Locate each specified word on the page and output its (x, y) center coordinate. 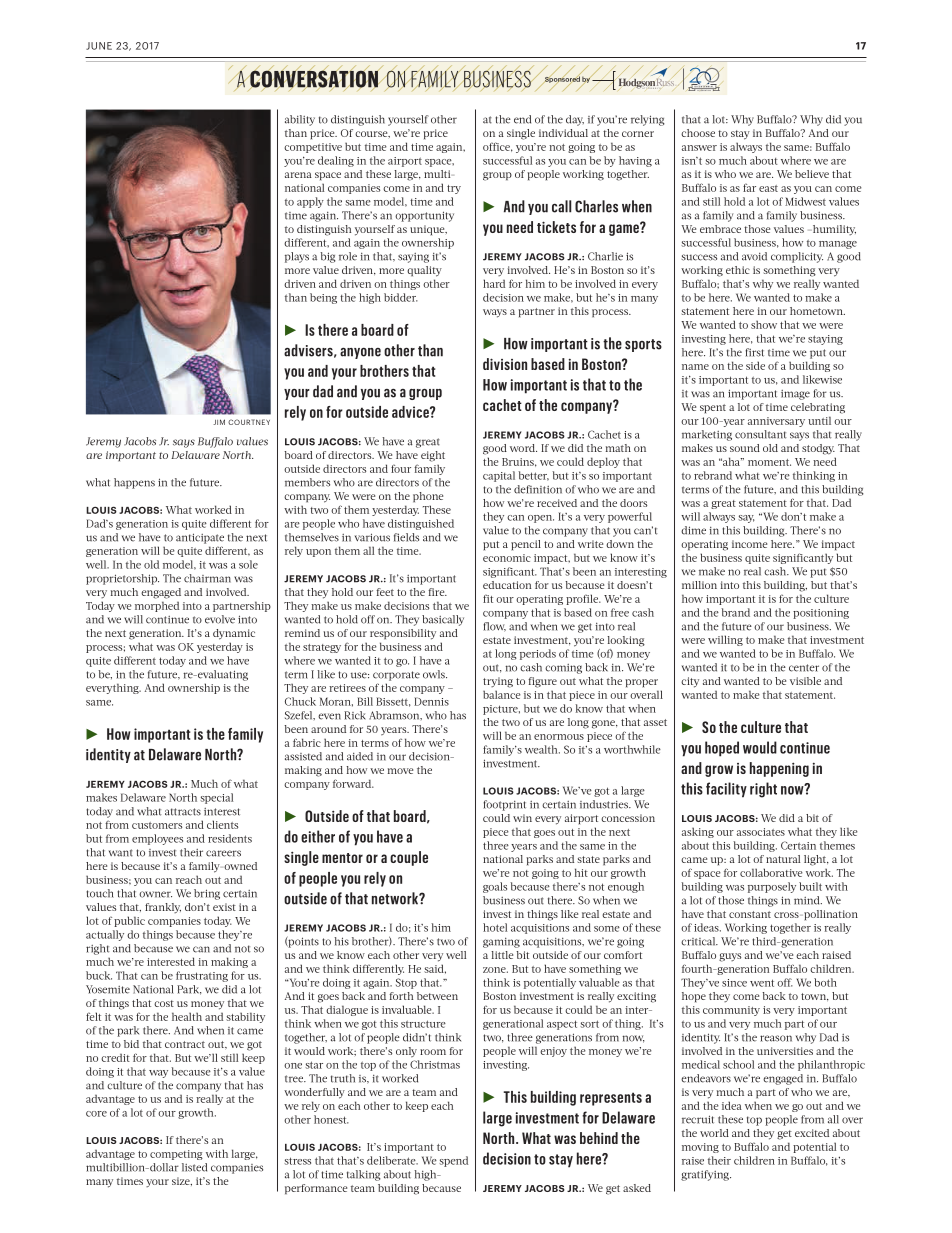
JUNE (99, 46)
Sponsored (562, 79)
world (714, 1133)
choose (698, 133)
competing (176, 1155)
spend (453, 1161)
